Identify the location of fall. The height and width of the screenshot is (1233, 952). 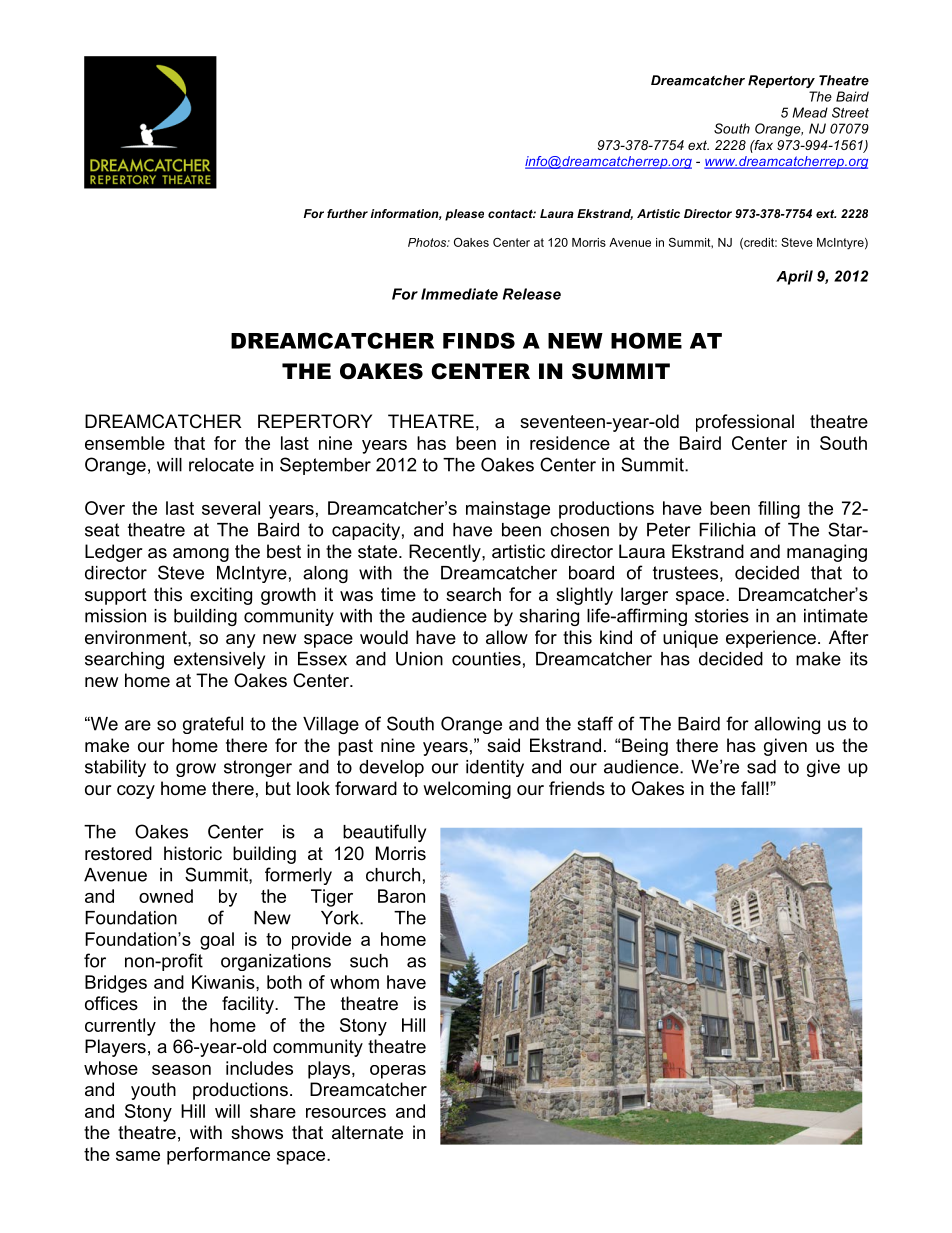
(752, 788).
